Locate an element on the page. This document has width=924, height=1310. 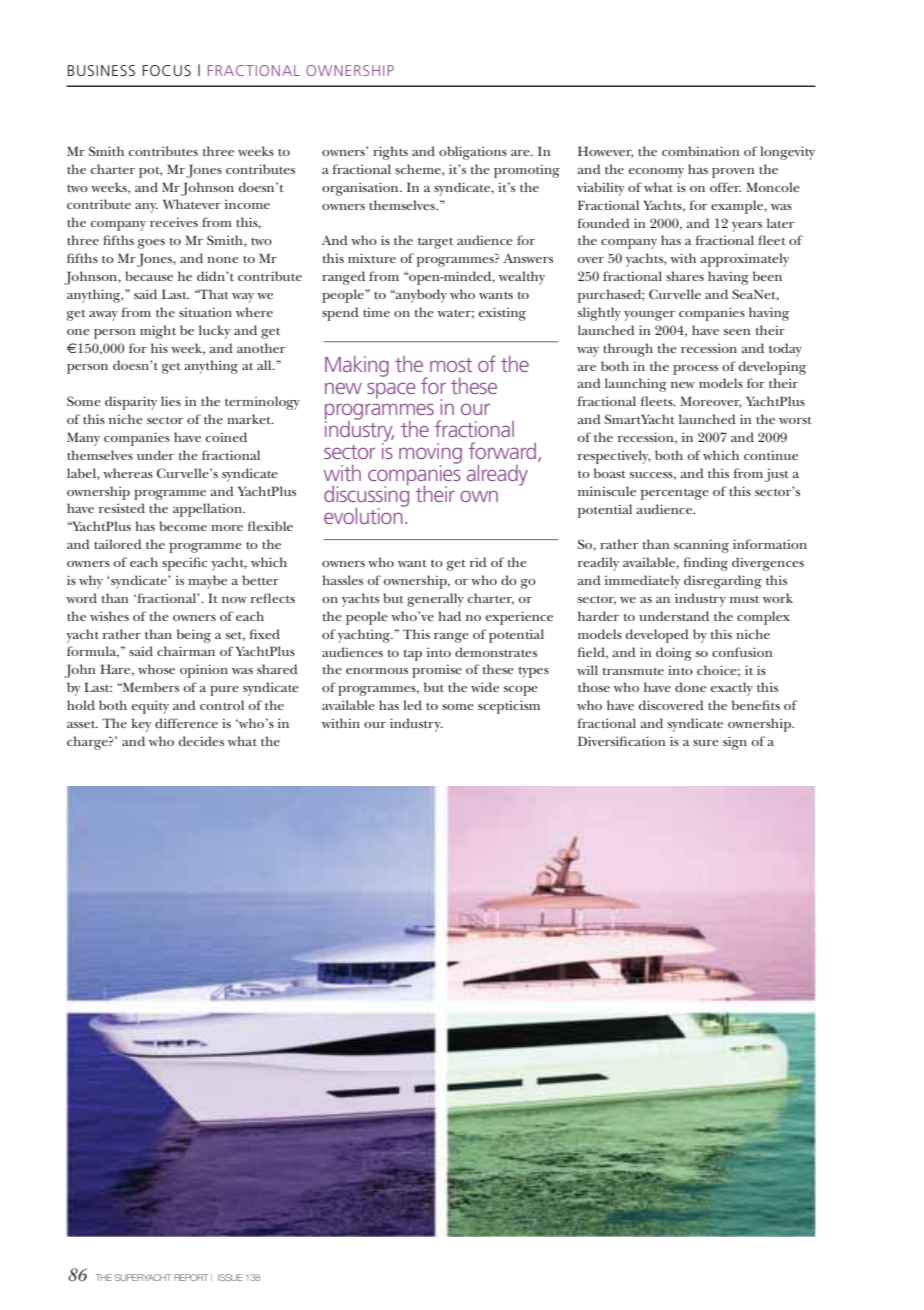
FOCUS is located at coordinates (166, 70).
